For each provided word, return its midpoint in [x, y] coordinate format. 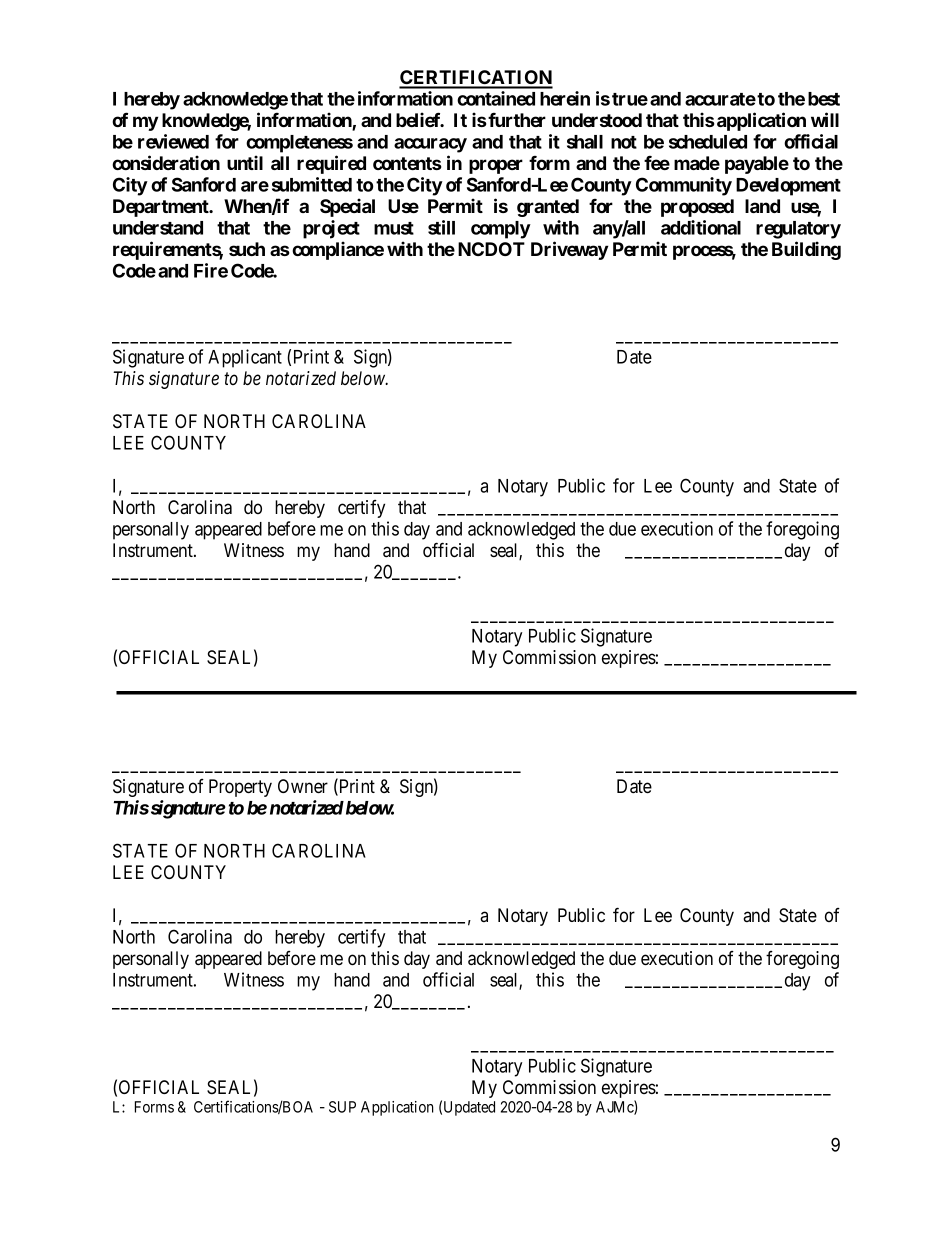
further [517, 120]
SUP [342, 1107]
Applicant [245, 358]
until [245, 162]
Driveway [569, 250]
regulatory [798, 230]
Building [806, 250]
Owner [303, 786]
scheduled [708, 142]
